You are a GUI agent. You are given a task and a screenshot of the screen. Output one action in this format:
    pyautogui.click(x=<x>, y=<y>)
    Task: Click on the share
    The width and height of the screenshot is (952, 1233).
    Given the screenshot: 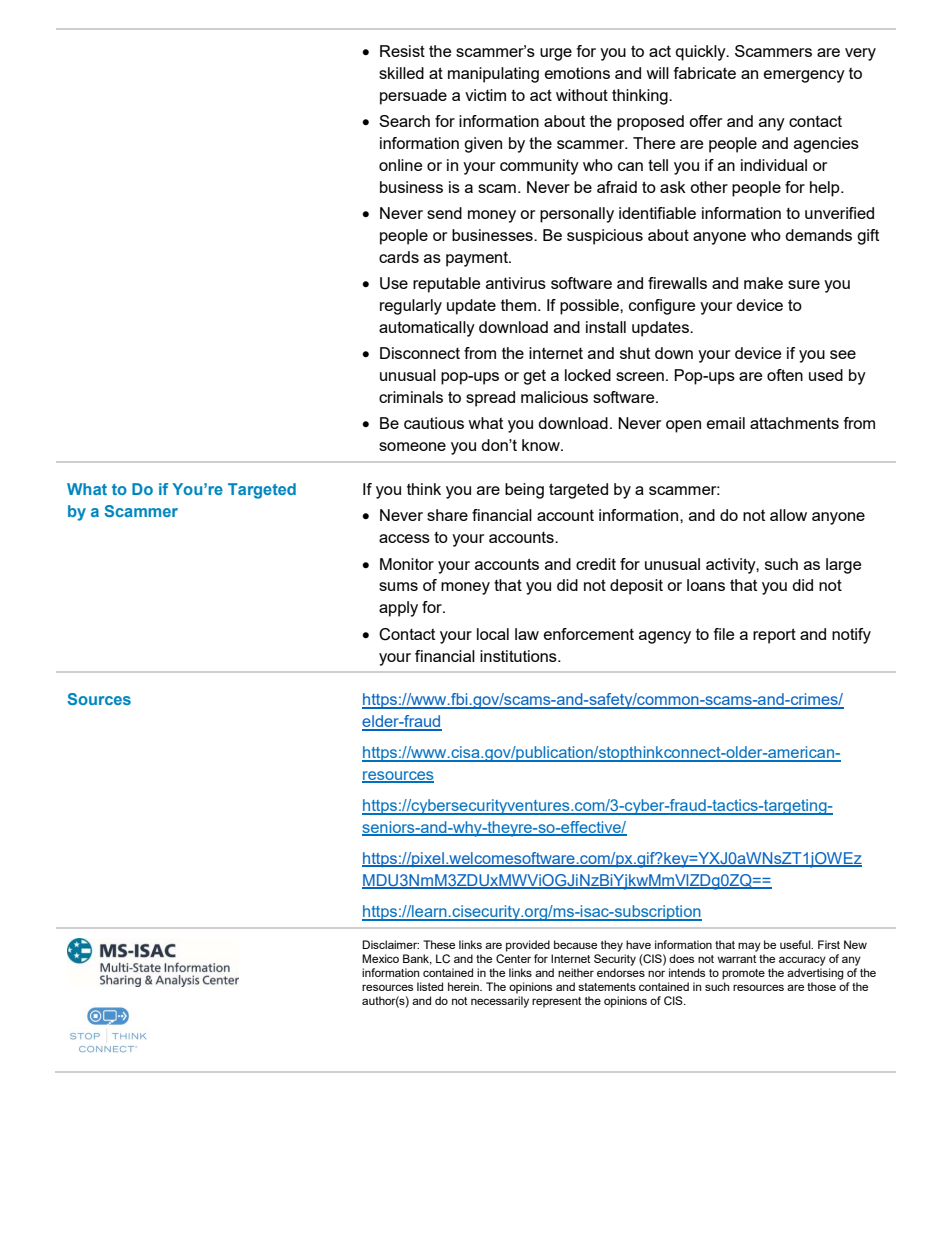 What is the action you would take?
    pyautogui.click(x=447, y=515)
